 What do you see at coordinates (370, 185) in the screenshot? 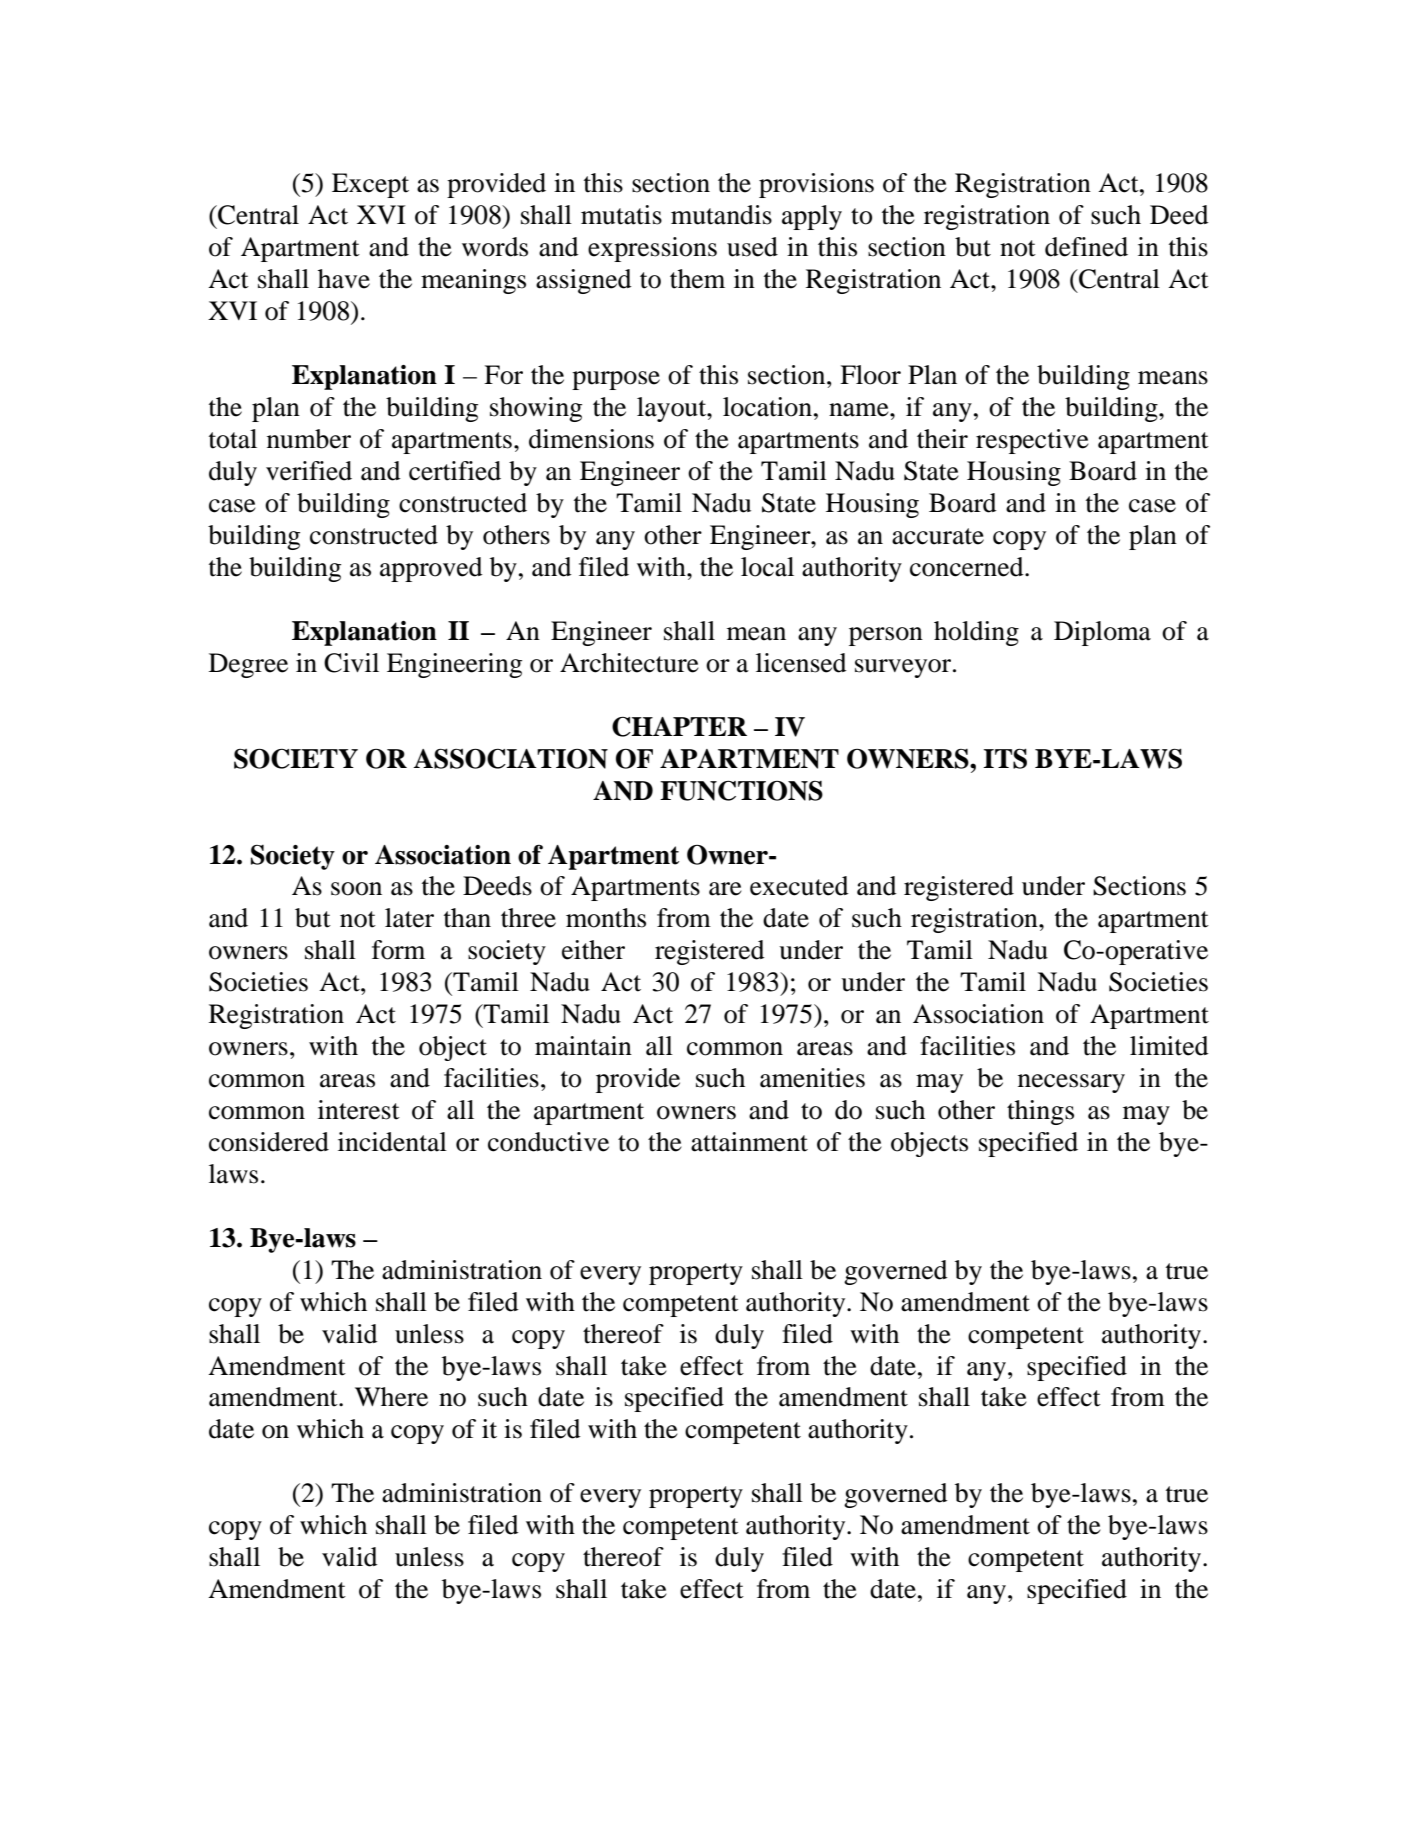
I see `Except` at bounding box center [370, 185].
